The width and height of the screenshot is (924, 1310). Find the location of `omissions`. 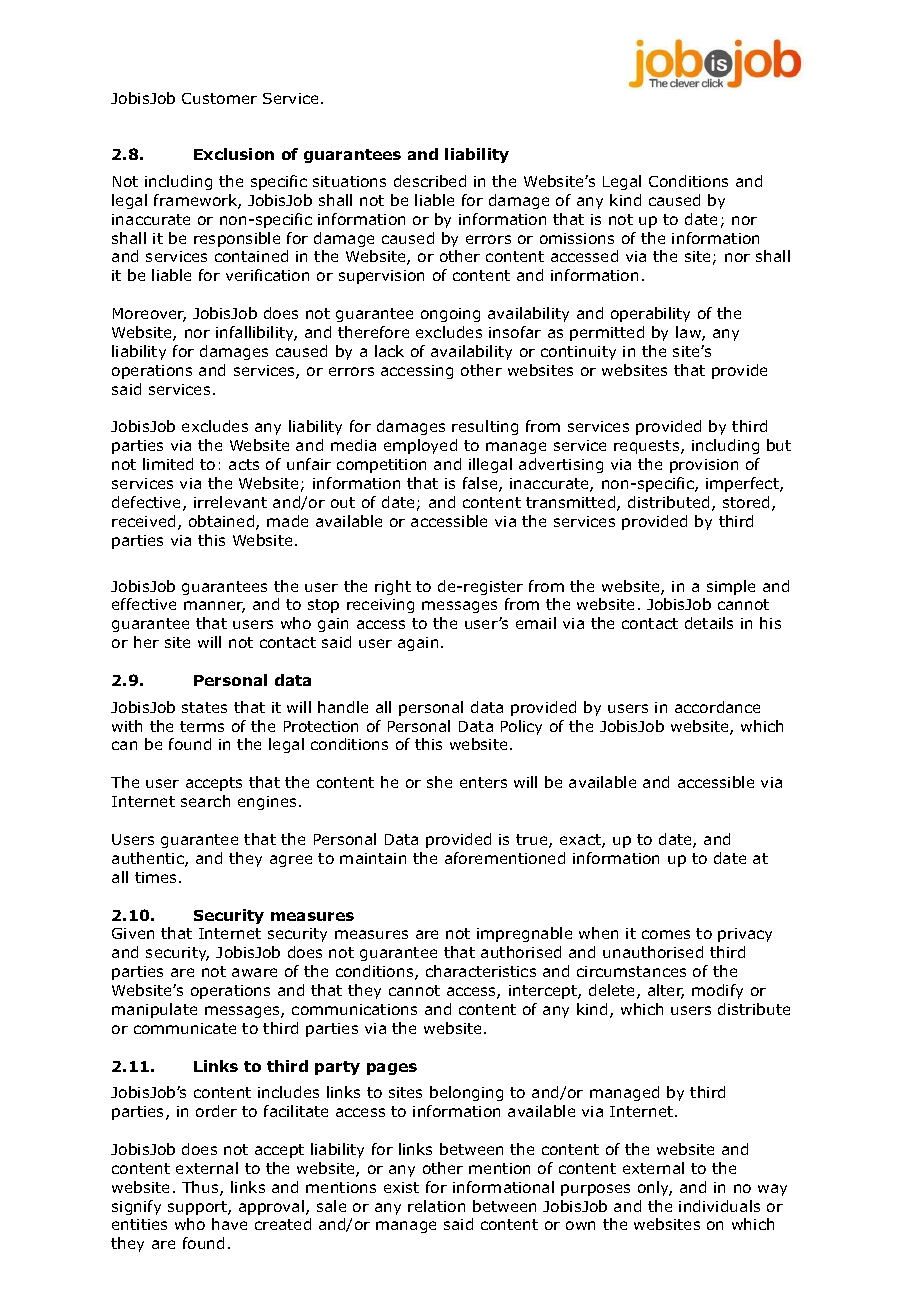

omissions is located at coordinates (577, 238).
